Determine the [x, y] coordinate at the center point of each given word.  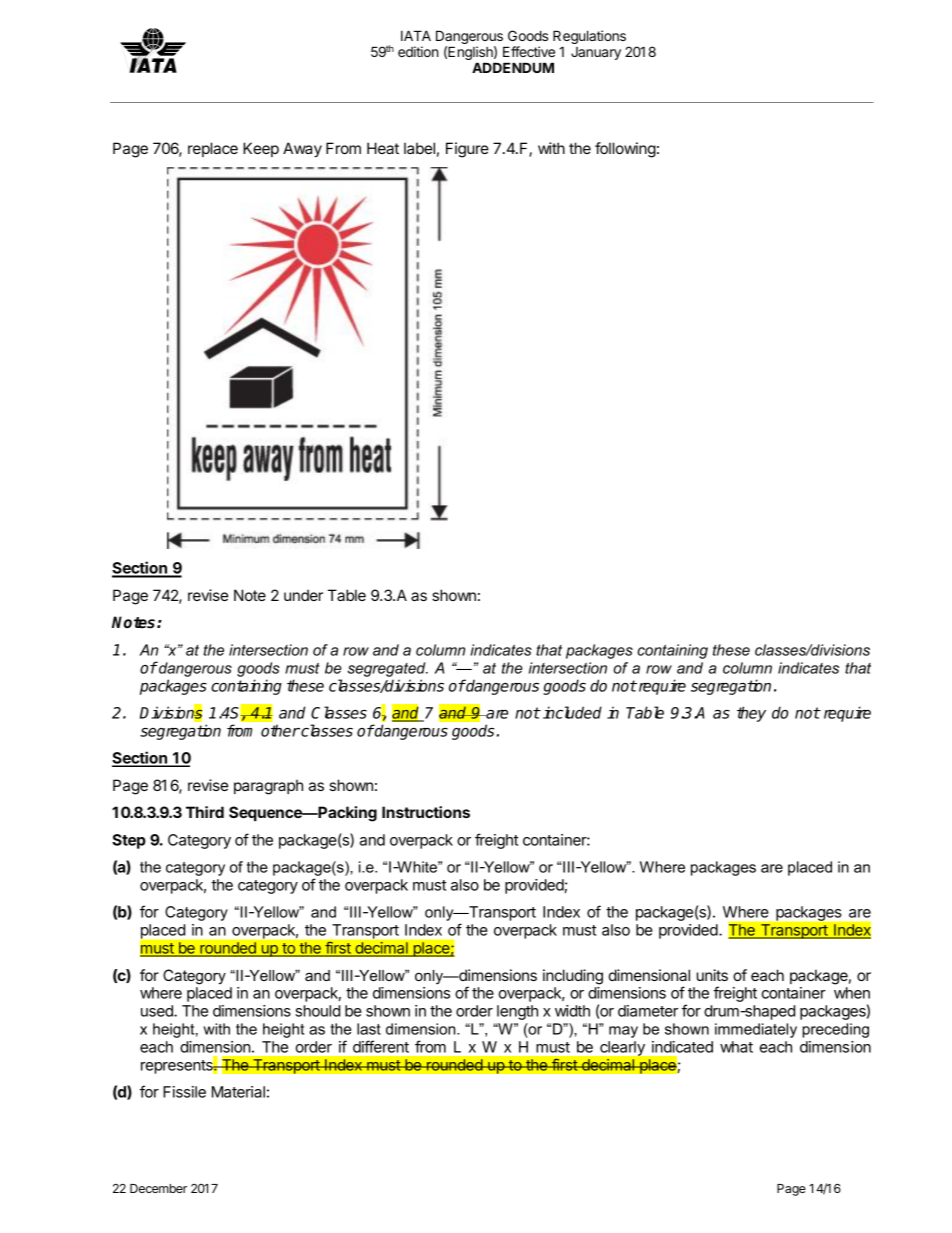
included [572, 712]
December [158, 1188]
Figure [467, 150]
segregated [388, 669]
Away [302, 150]
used [158, 1011]
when [852, 993]
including [573, 977]
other [280, 730]
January [596, 53]
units [712, 975]
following [625, 150]
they [751, 714]
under [303, 595]
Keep [261, 149]
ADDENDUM [513, 67]
